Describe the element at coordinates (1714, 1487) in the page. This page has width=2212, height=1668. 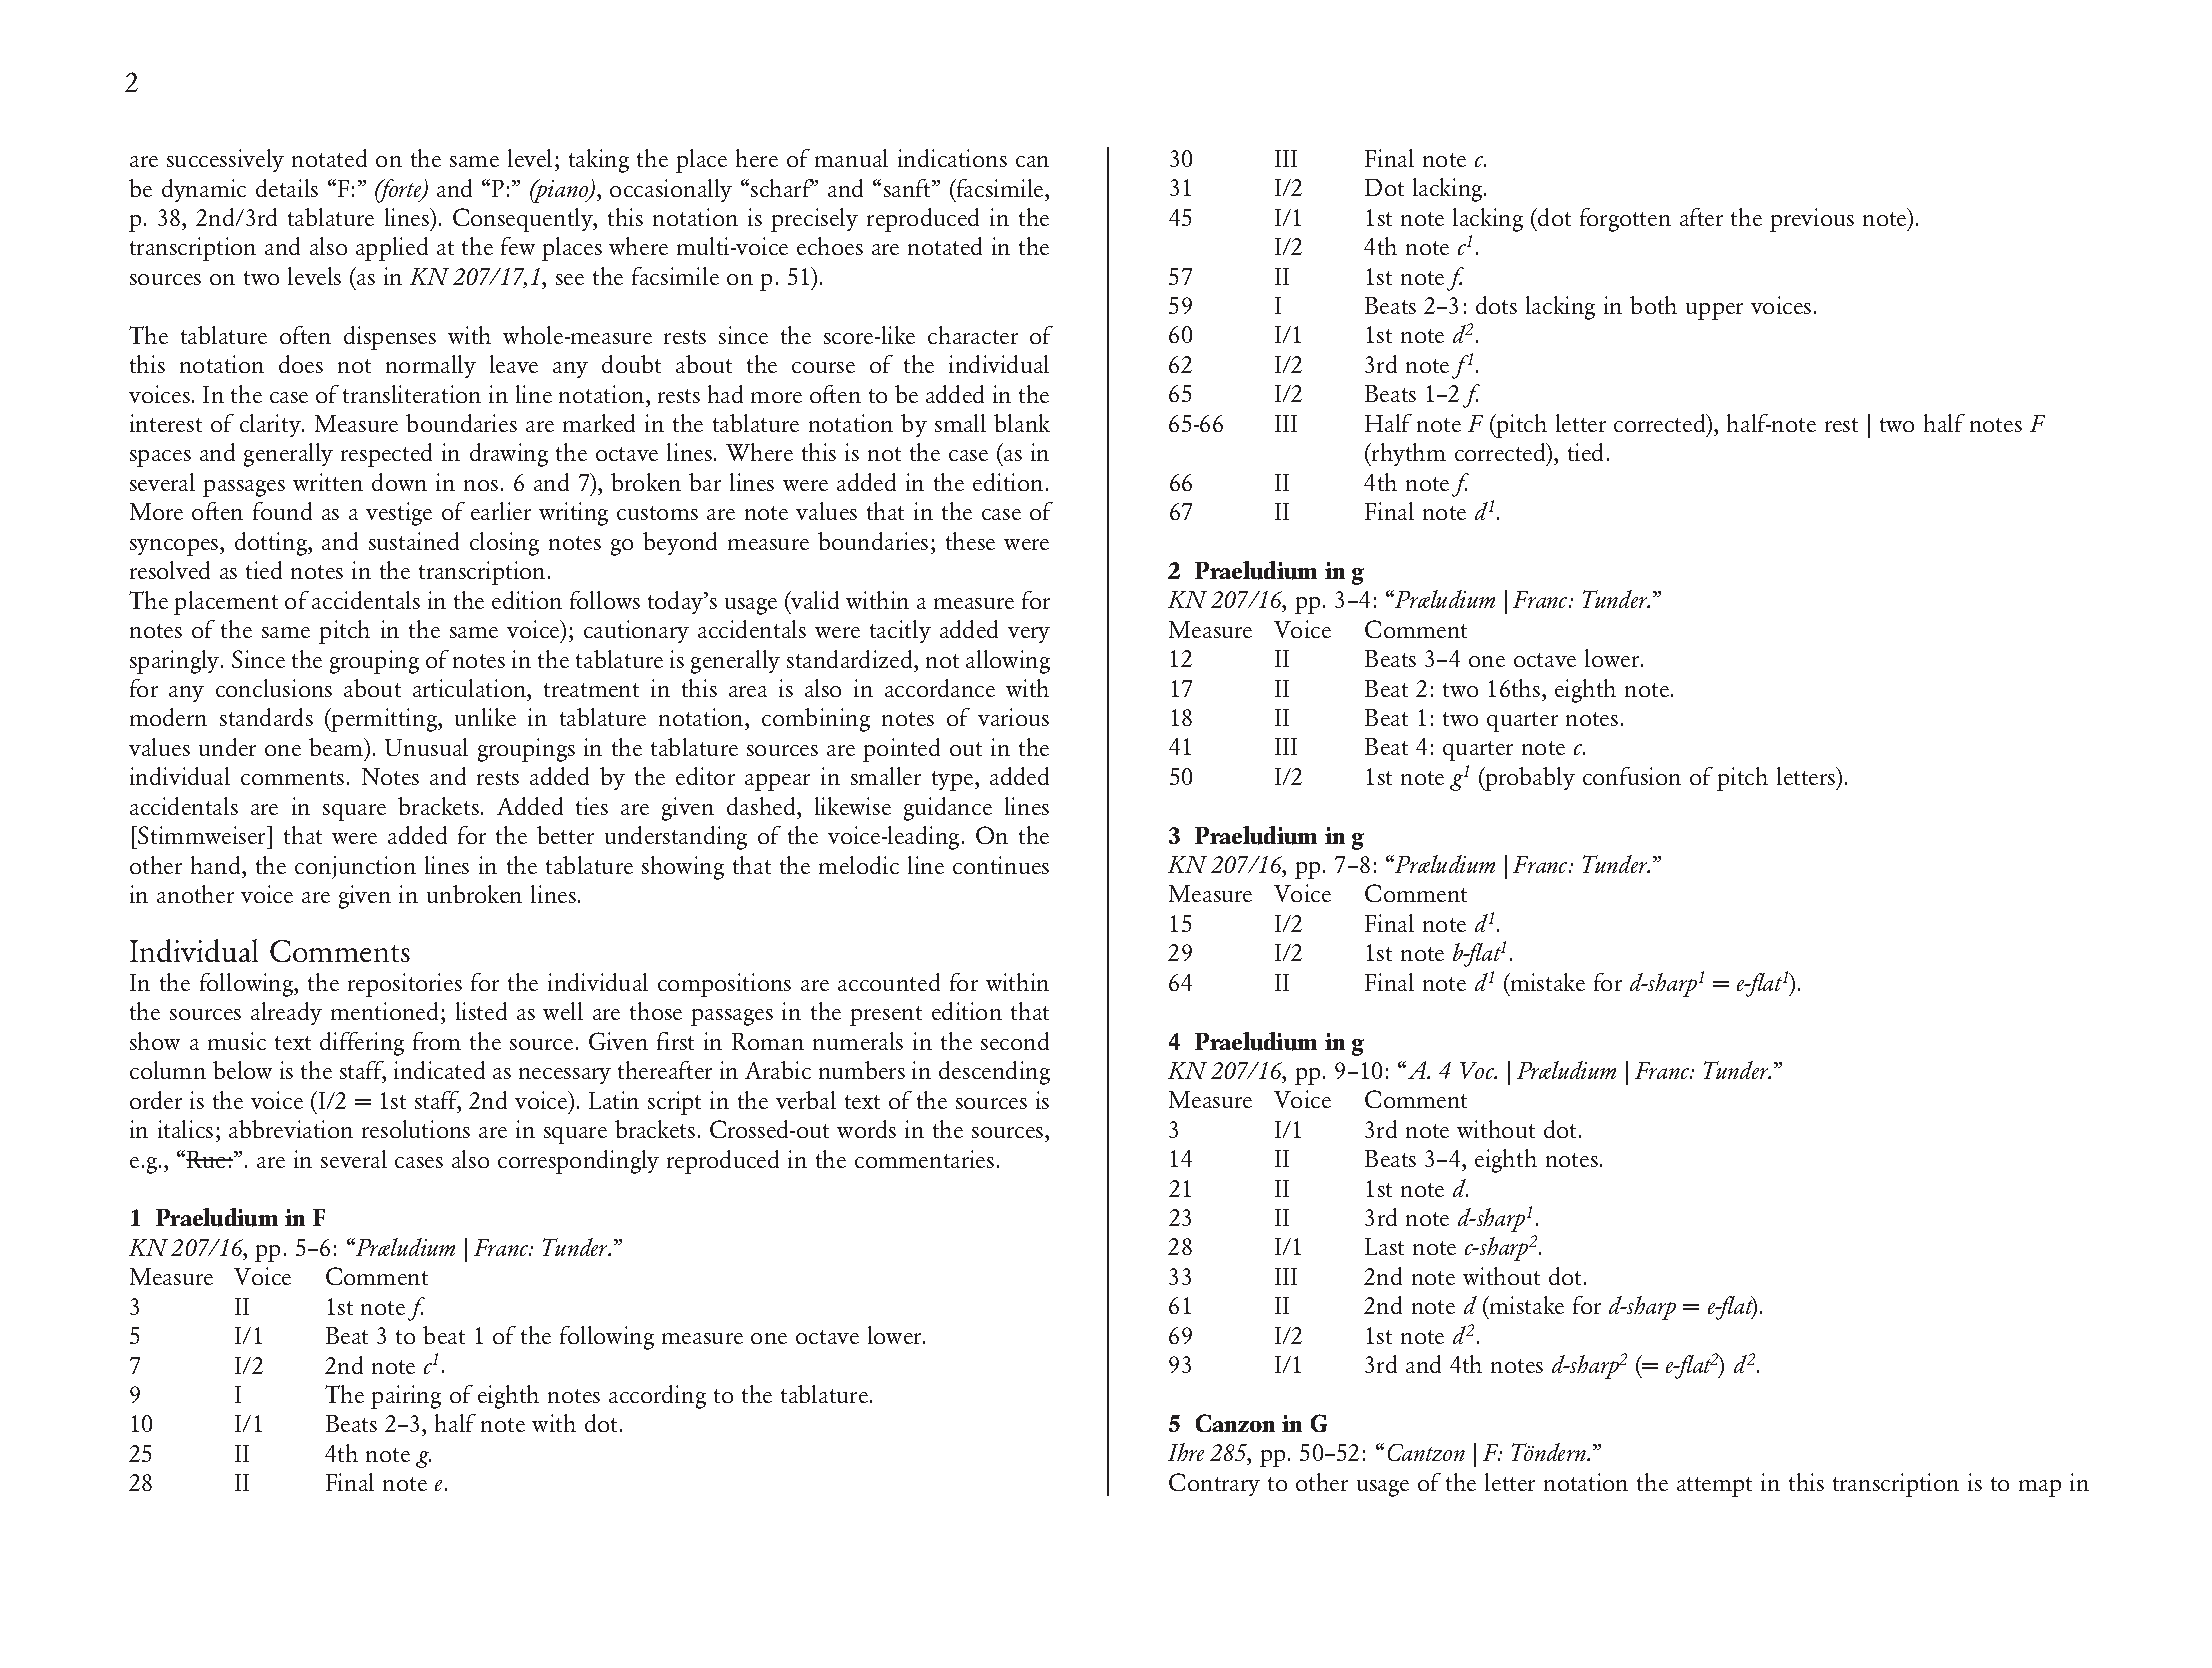
I see `attempt` at that location.
